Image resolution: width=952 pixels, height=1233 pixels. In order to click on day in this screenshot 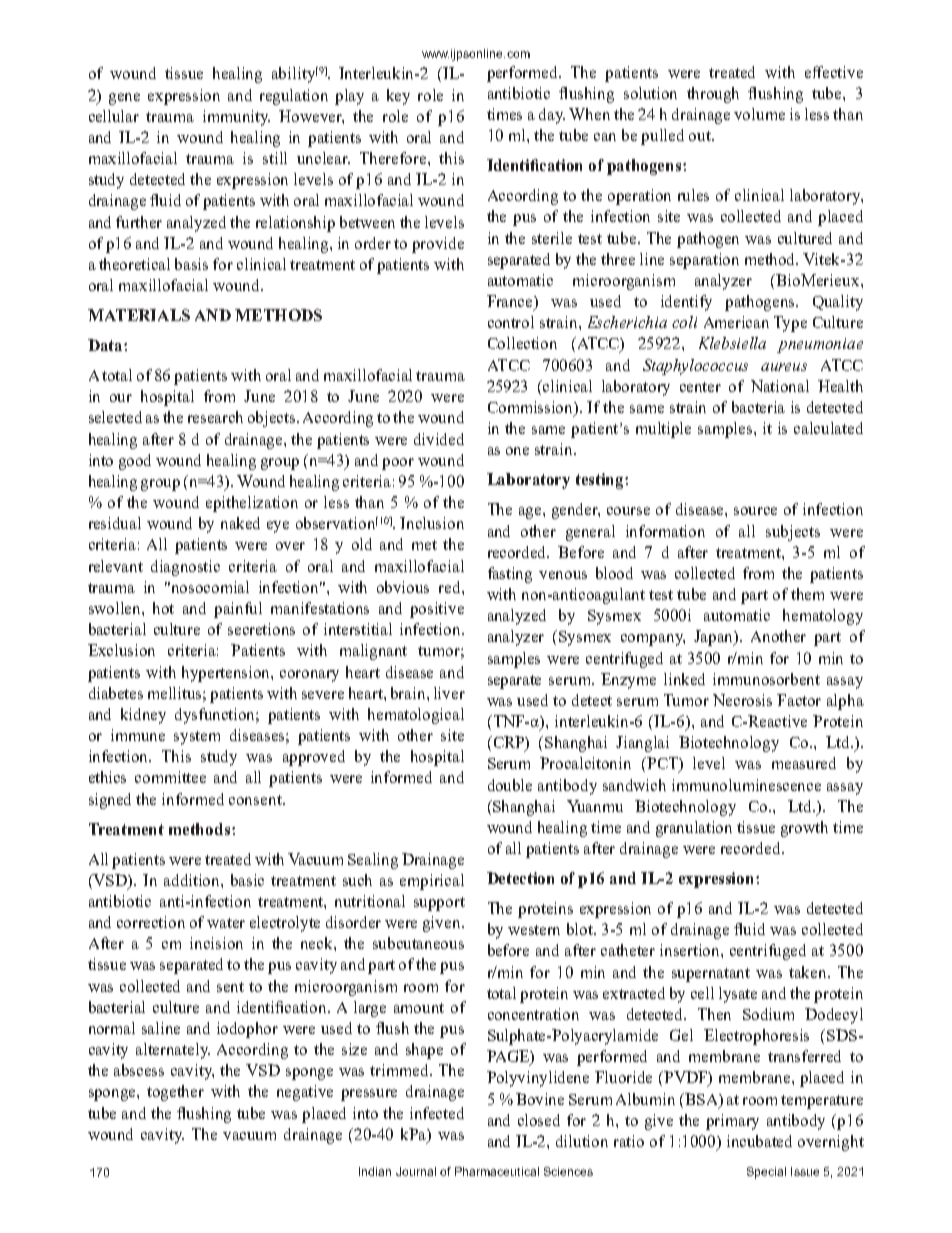, I will do `click(552, 116)`.
